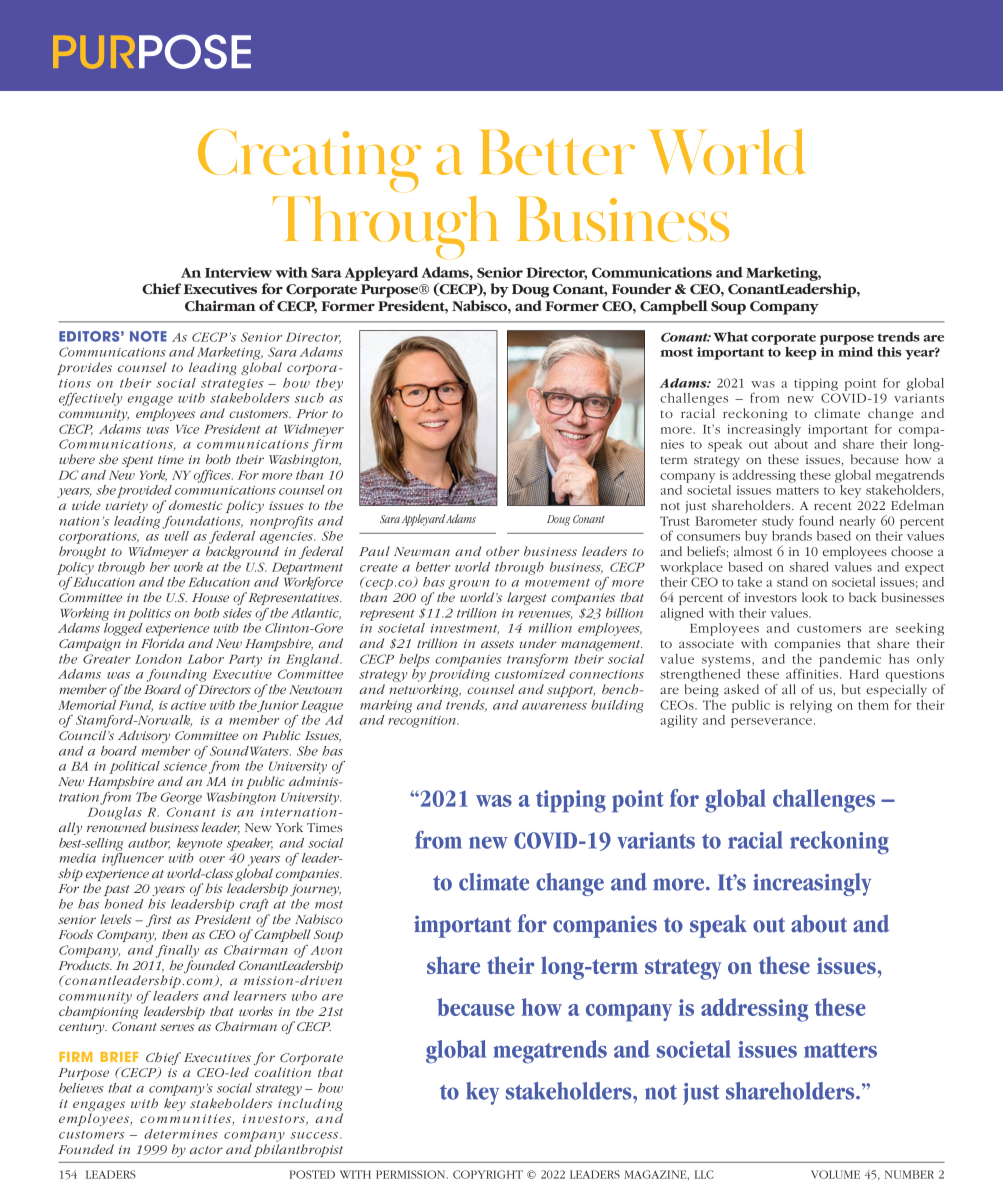 The height and width of the image is (1204, 1003). What do you see at coordinates (835, 1174) in the image?
I see `VOLUME` at bounding box center [835, 1174].
